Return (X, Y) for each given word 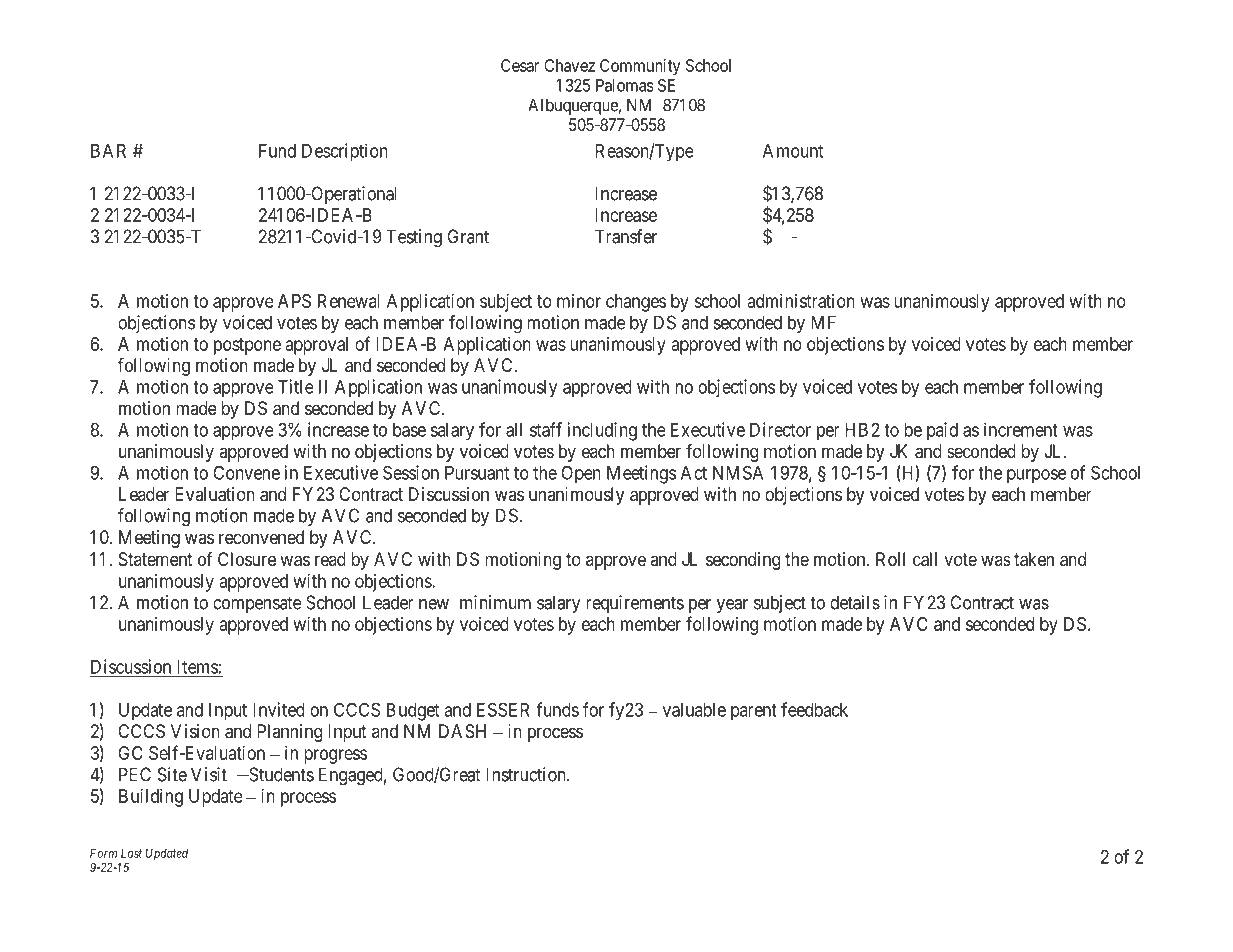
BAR (108, 151)
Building (151, 798)
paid (942, 431)
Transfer (626, 236)
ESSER (503, 709)
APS (294, 301)
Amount (793, 151)
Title (296, 386)
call (925, 559)
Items (196, 668)
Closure (247, 559)
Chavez (569, 65)
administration (801, 301)
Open (581, 475)
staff (546, 429)
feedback (814, 709)
